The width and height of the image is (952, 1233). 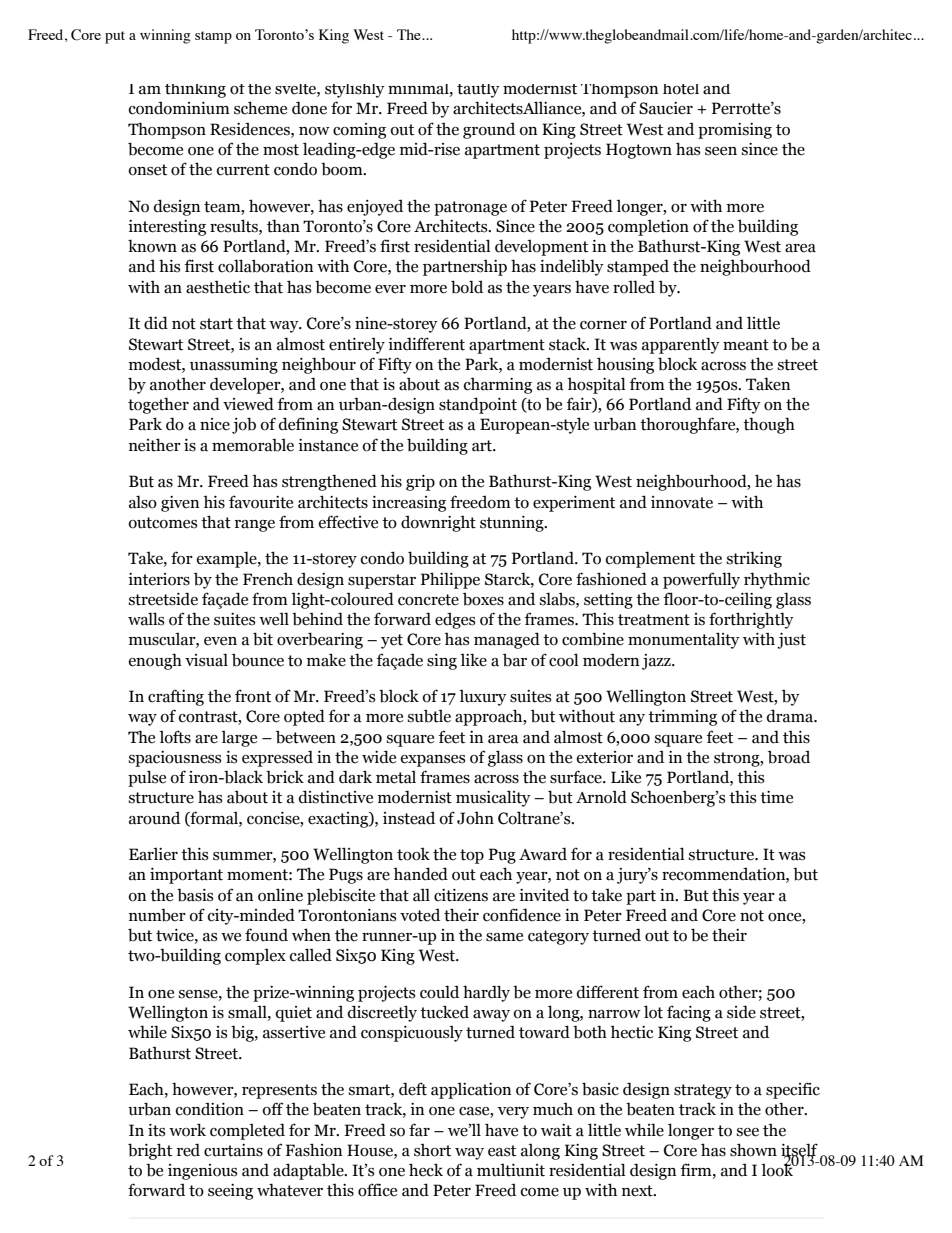 What do you see at coordinates (176, 697) in the image?
I see `crafting` at bounding box center [176, 697].
